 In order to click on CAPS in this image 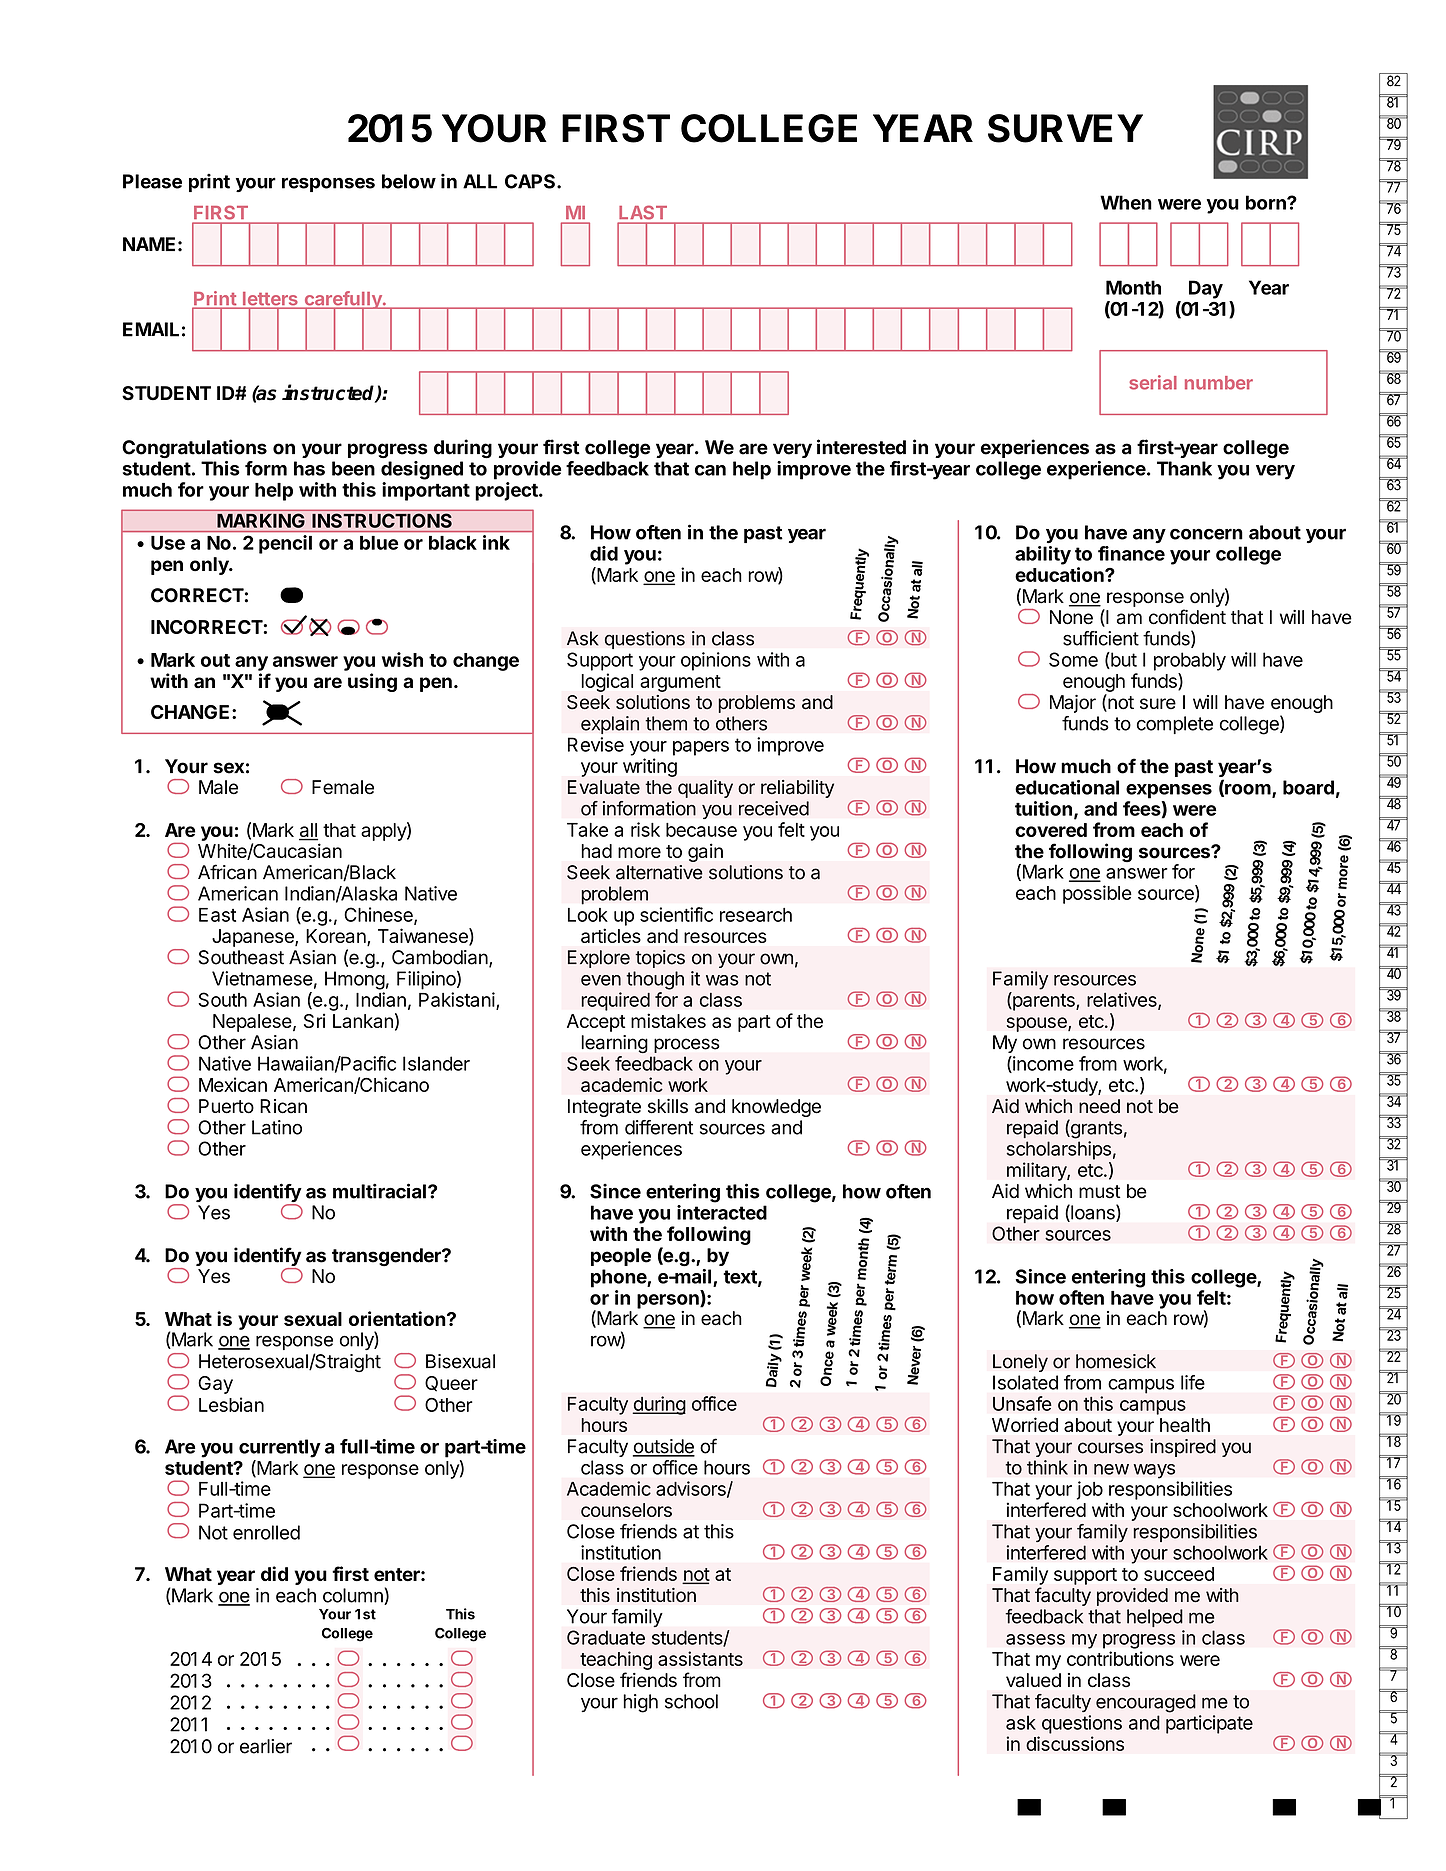, I will do `click(531, 181)`.
